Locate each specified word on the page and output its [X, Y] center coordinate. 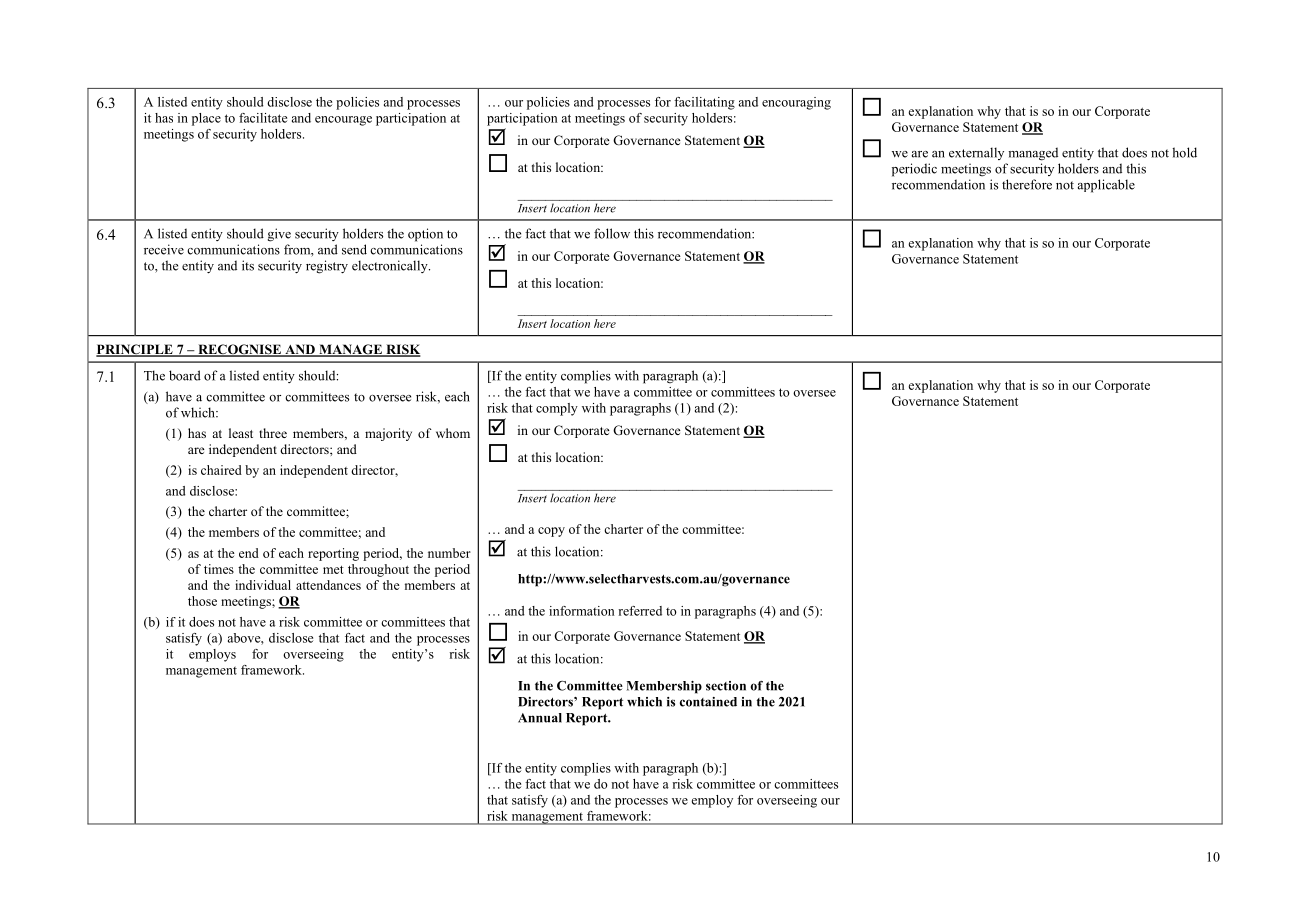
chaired [221, 470]
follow [612, 233]
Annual [540, 718]
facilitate [263, 118]
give [279, 235]
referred [640, 611]
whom [453, 433]
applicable [1106, 186]
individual [263, 585]
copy [551, 532]
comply [557, 409]
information [582, 611]
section [726, 686]
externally [976, 153]
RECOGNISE [239, 350]
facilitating [704, 103]
